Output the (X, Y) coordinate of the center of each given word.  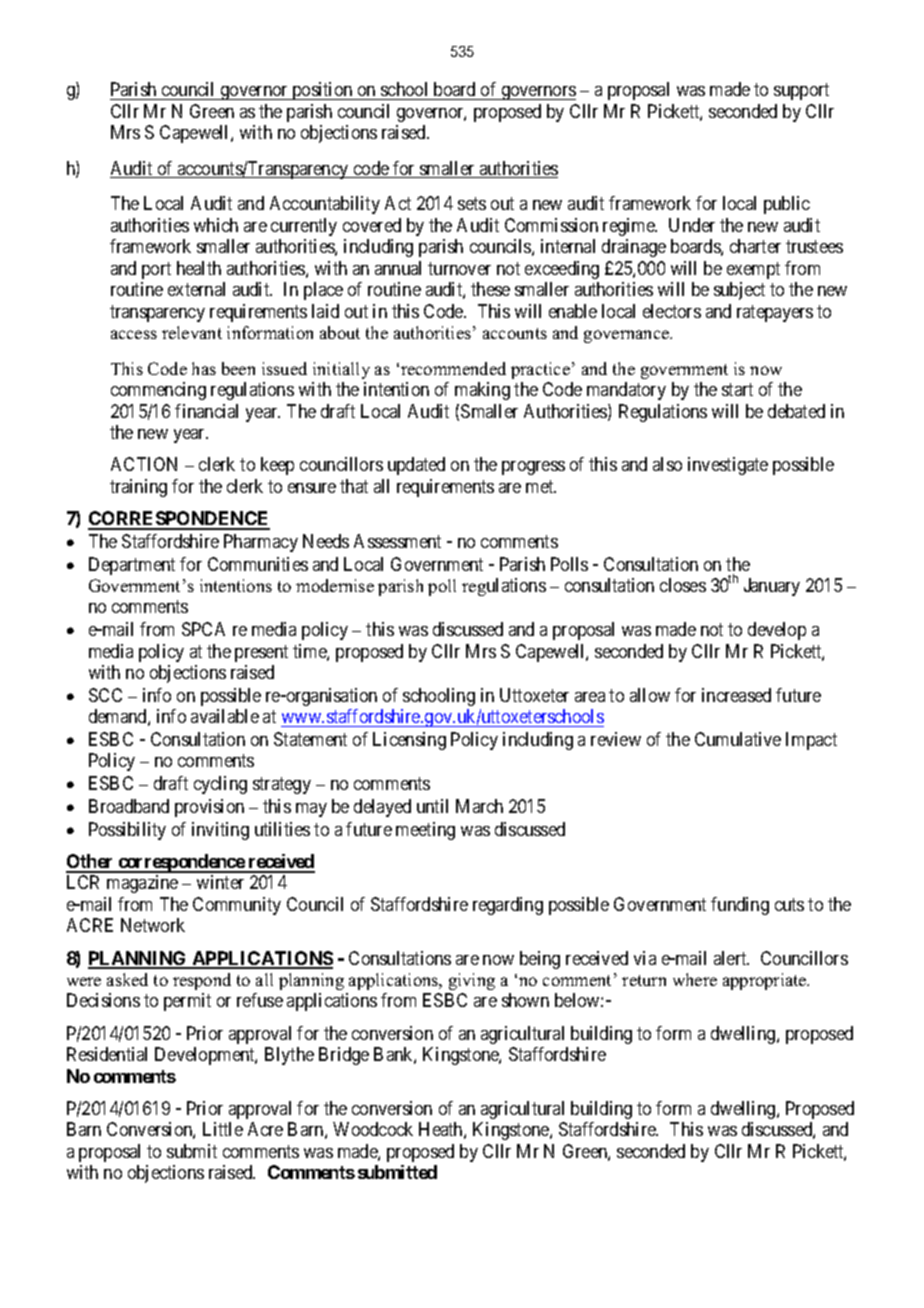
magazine (142, 884)
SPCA (203, 629)
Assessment (397, 541)
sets (472, 204)
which (216, 225)
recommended (453, 368)
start (737, 390)
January (772, 587)
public (787, 205)
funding (740, 906)
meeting (425, 831)
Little (223, 1129)
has (204, 368)
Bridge (344, 1056)
